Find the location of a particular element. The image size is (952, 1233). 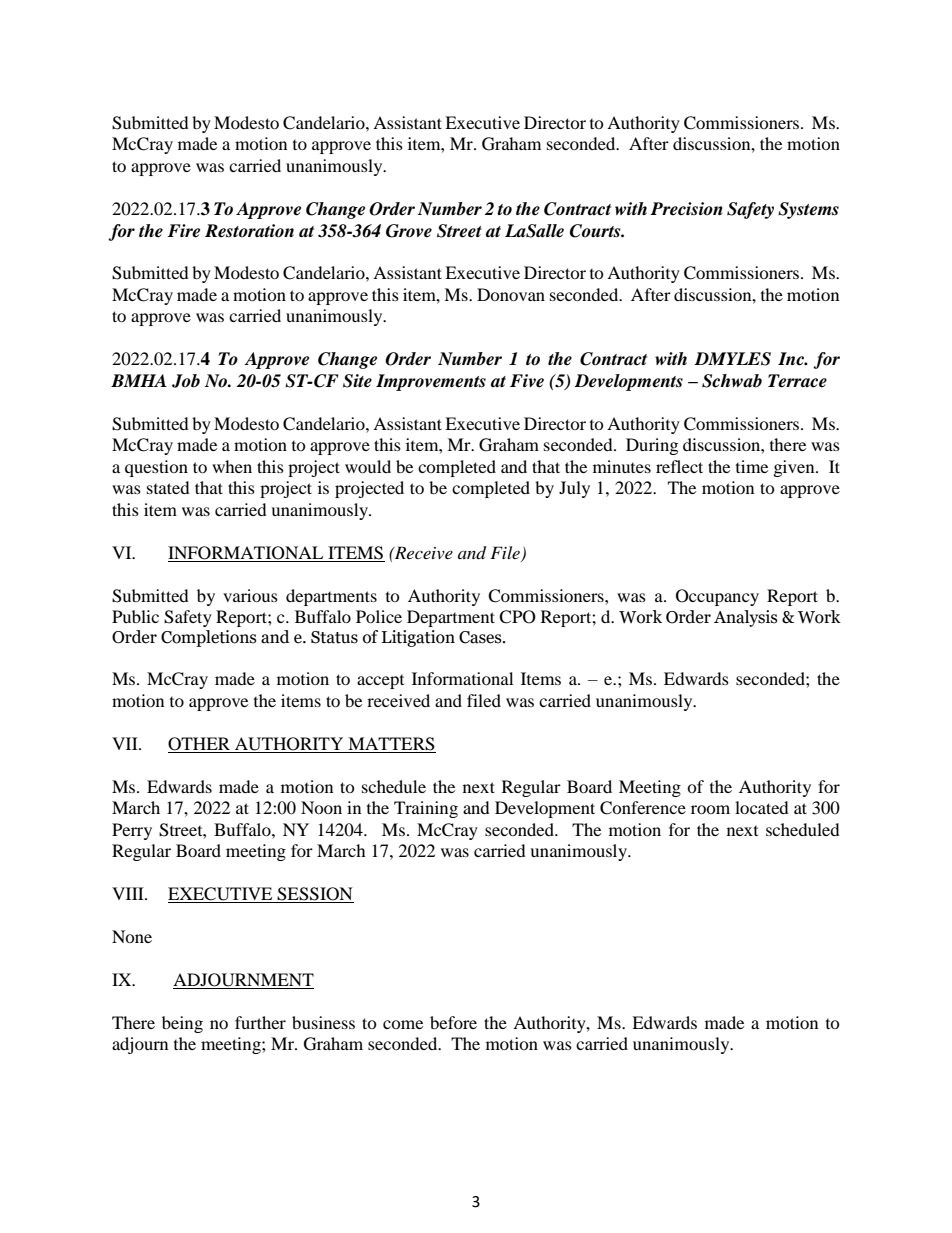

being is located at coordinates (182, 1024).
